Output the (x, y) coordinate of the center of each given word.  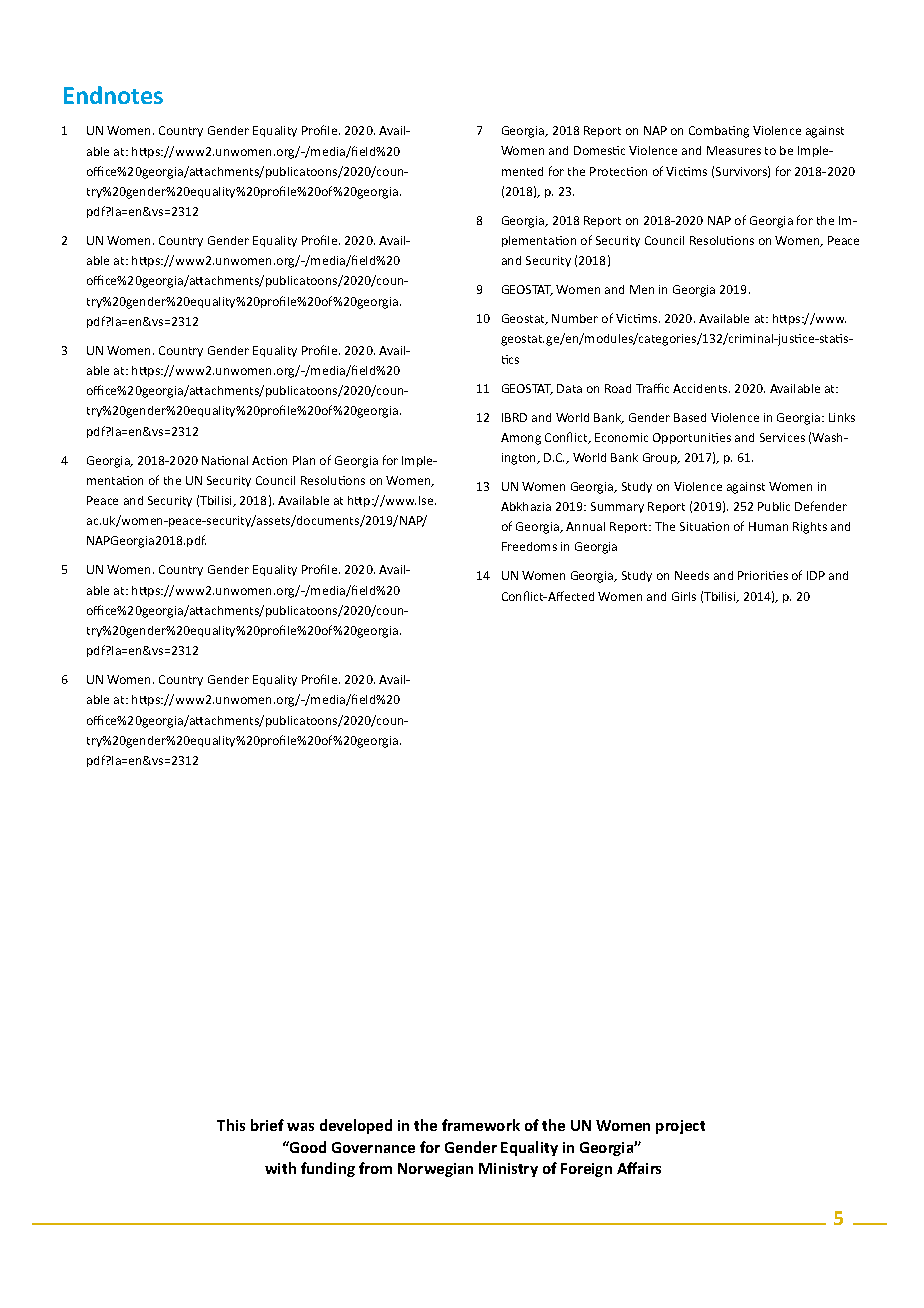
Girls (684, 596)
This (231, 1125)
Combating (719, 132)
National (225, 460)
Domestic (599, 150)
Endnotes (113, 95)
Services (782, 437)
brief (267, 1125)
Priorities (763, 575)
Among (521, 439)
